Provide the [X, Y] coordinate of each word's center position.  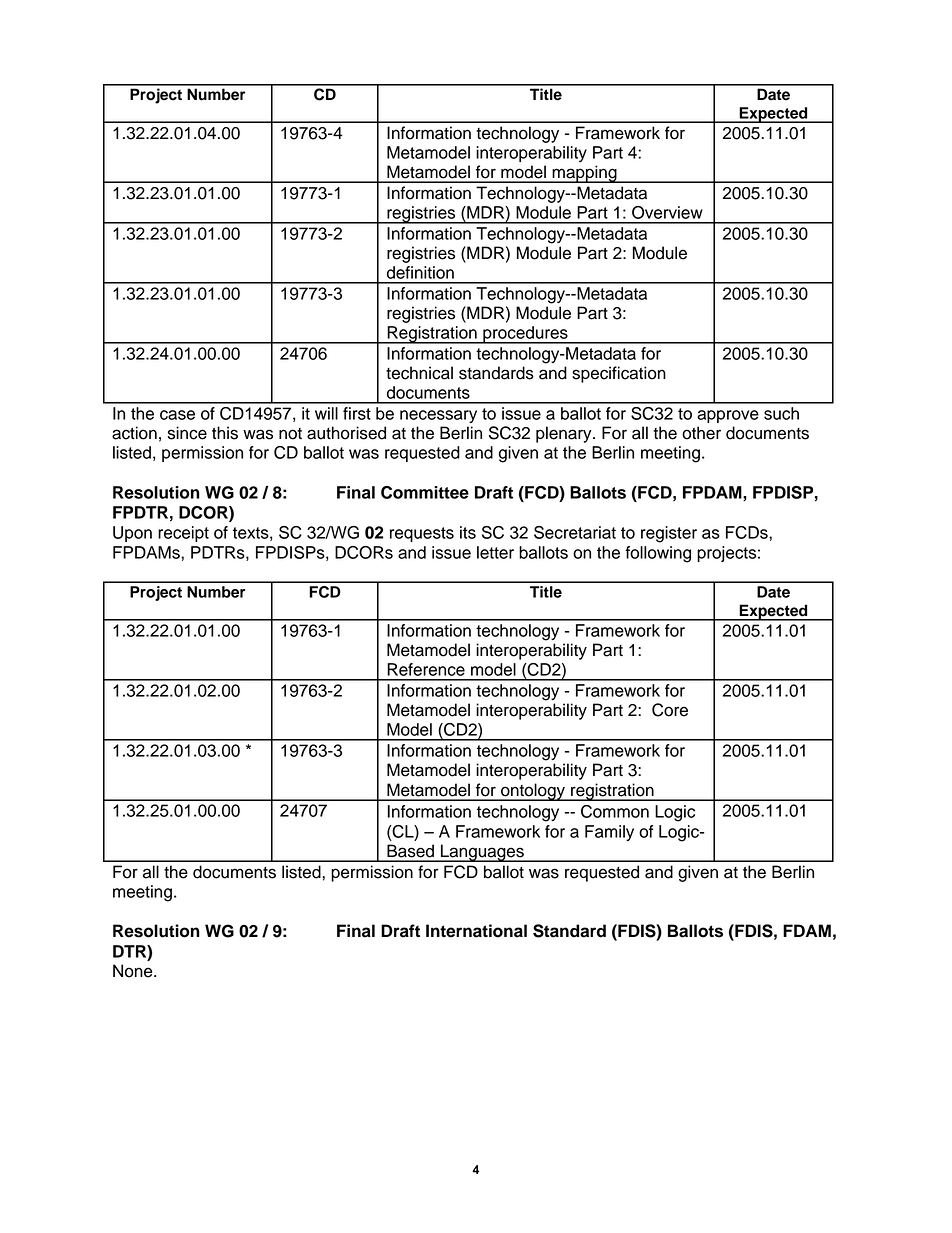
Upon [132, 534]
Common [615, 811]
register [669, 534]
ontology [533, 792]
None [134, 971]
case [177, 415]
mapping [584, 174]
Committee [425, 492]
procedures [525, 335]
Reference [426, 669]
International [476, 931]
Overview [667, 212]
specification [619, 374]
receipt [183, 534]
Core [670, 710]
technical [419, 373]
